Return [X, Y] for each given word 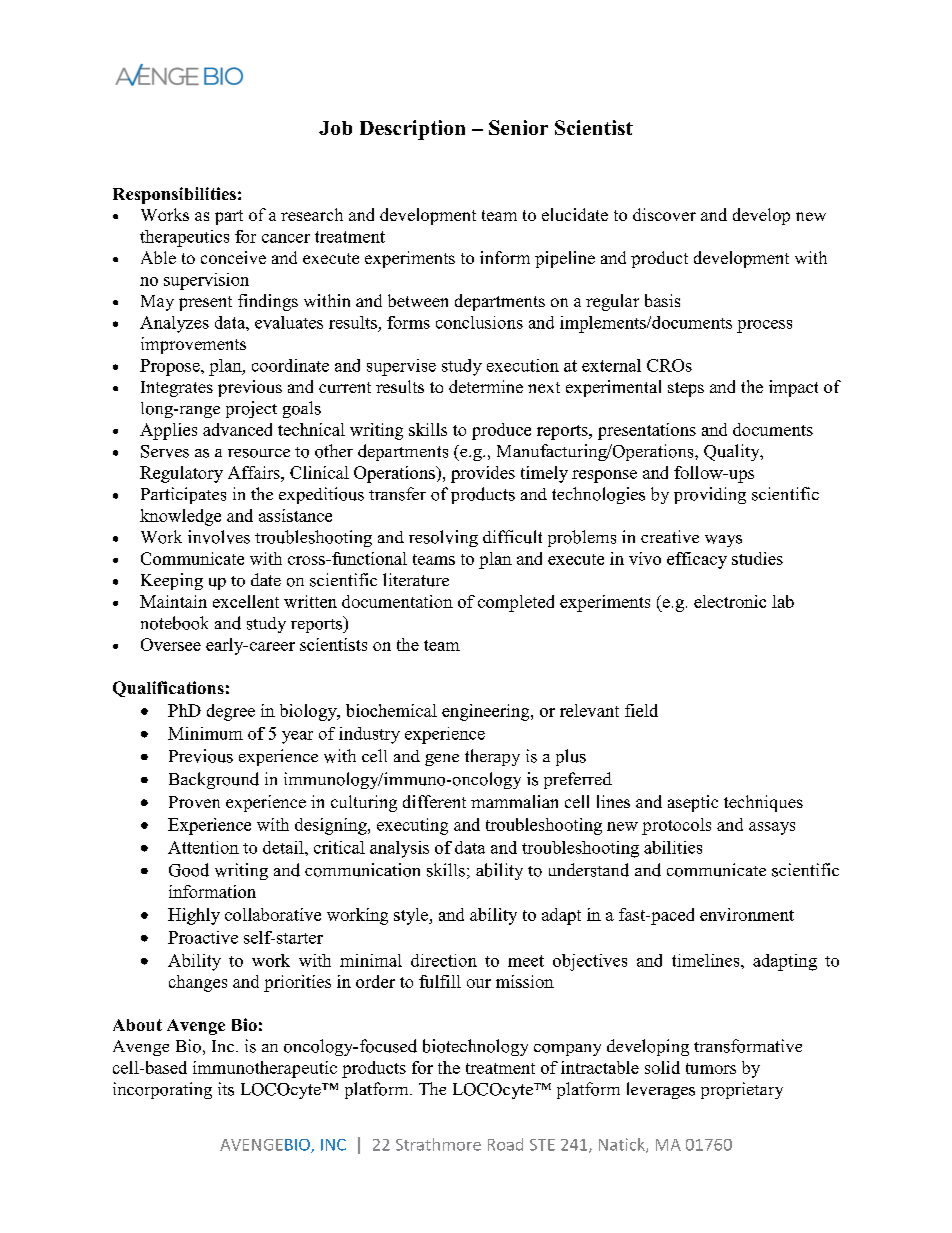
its [226, 1089]
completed [516, 603]
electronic [730, 601]
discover [664, 214]
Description [412, 130]
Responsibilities [174, 195]
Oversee [171, 644]
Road [505, 1144]
